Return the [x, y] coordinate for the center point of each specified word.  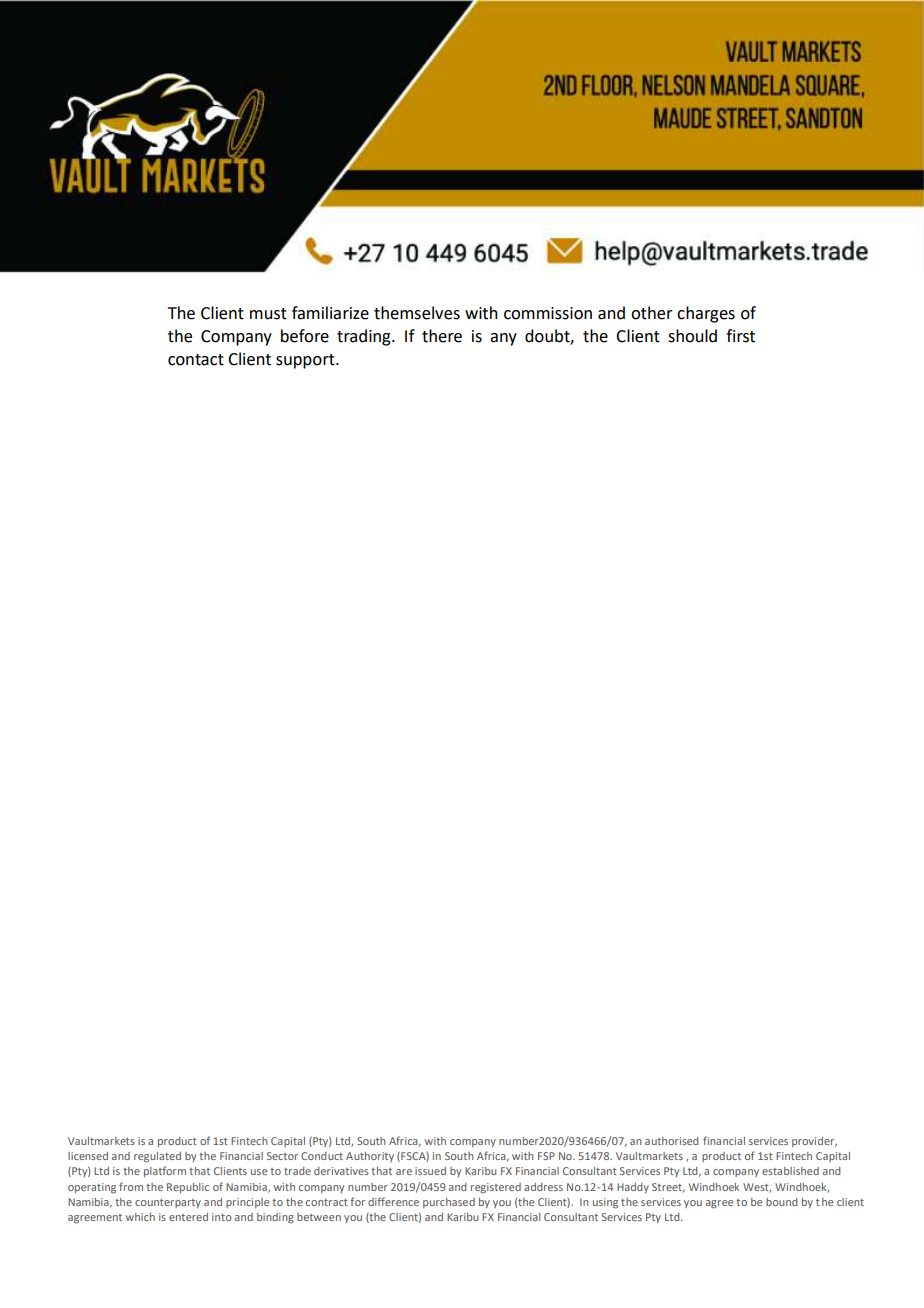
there [442, 336]
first [740, 336]
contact [196, 360]
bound [781, 1202]
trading [365, 337]
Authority [370, 1157]
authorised [671, 1141]
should [692, 336]
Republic [188, 1188]
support [306, 361]
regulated [157, 1157]
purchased [449, 1203]
